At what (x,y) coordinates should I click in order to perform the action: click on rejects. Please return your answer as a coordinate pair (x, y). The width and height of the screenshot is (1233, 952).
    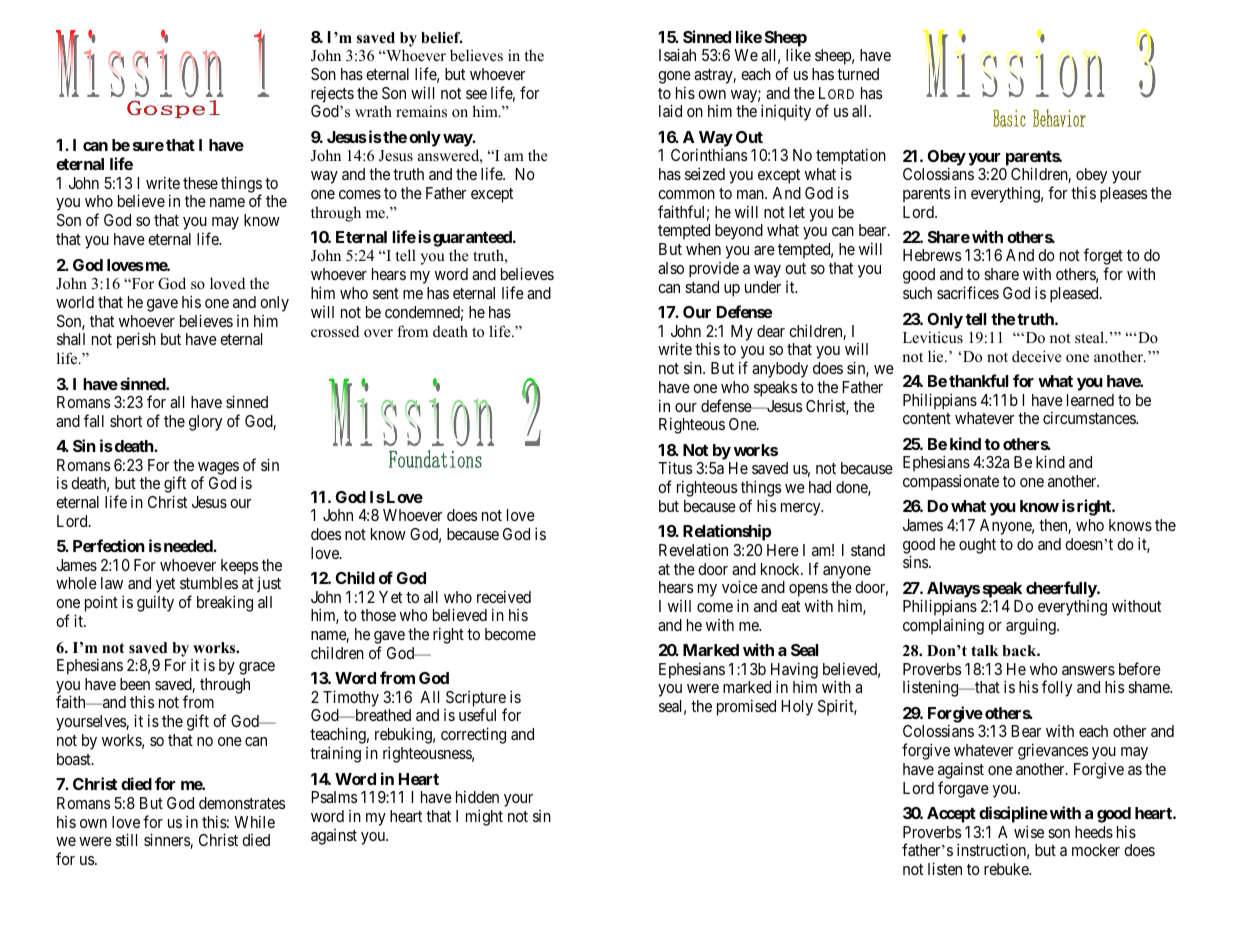
    Looking at the image, I should click on (332, 94).
